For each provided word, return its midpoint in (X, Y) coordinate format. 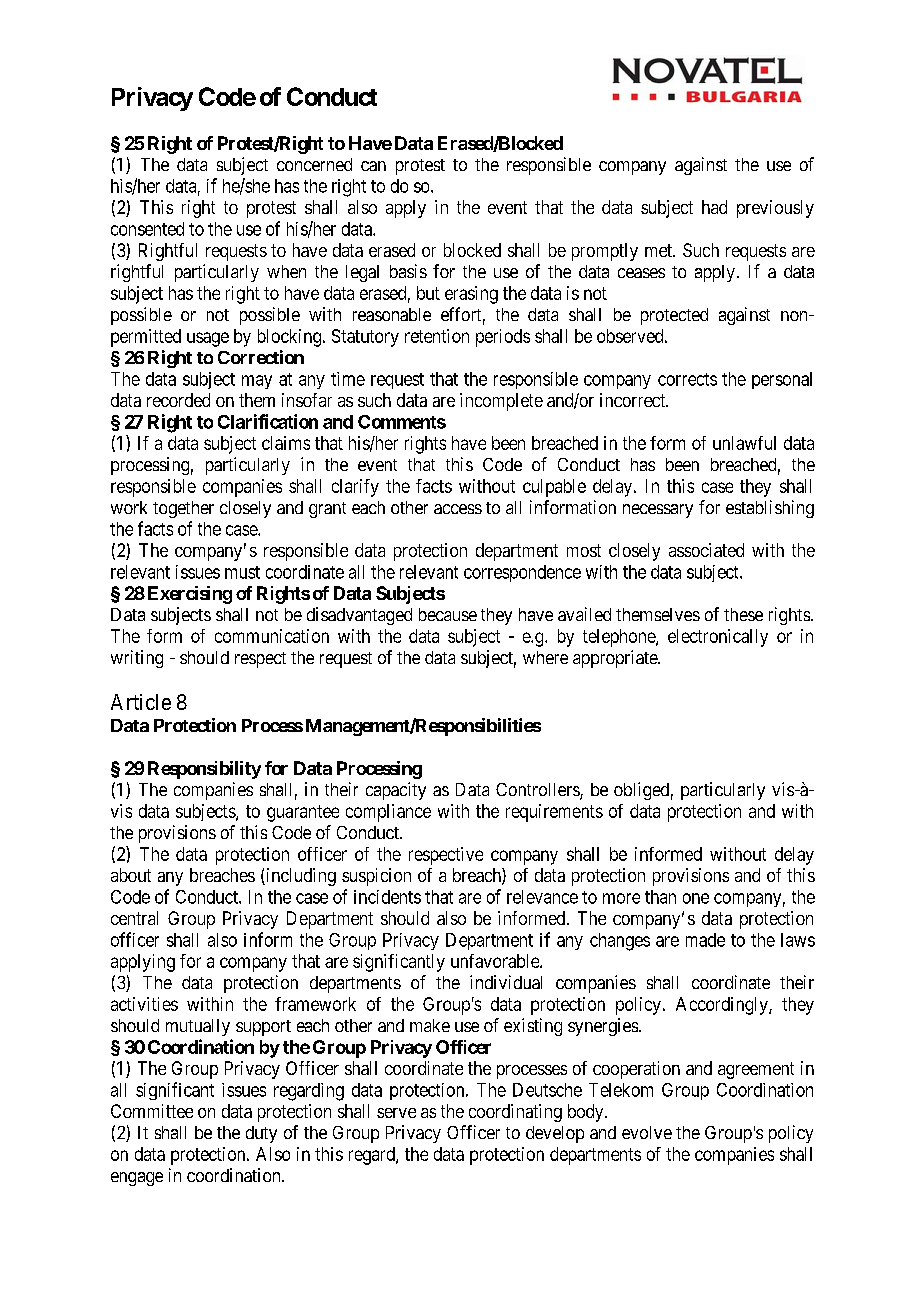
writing (137, 659)
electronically (718, 638)
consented (147, 229)
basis (408, 271)
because (448, 614)
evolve (647, 1132)
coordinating (515, 1113)
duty (261, 1134)
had (714, 207)
